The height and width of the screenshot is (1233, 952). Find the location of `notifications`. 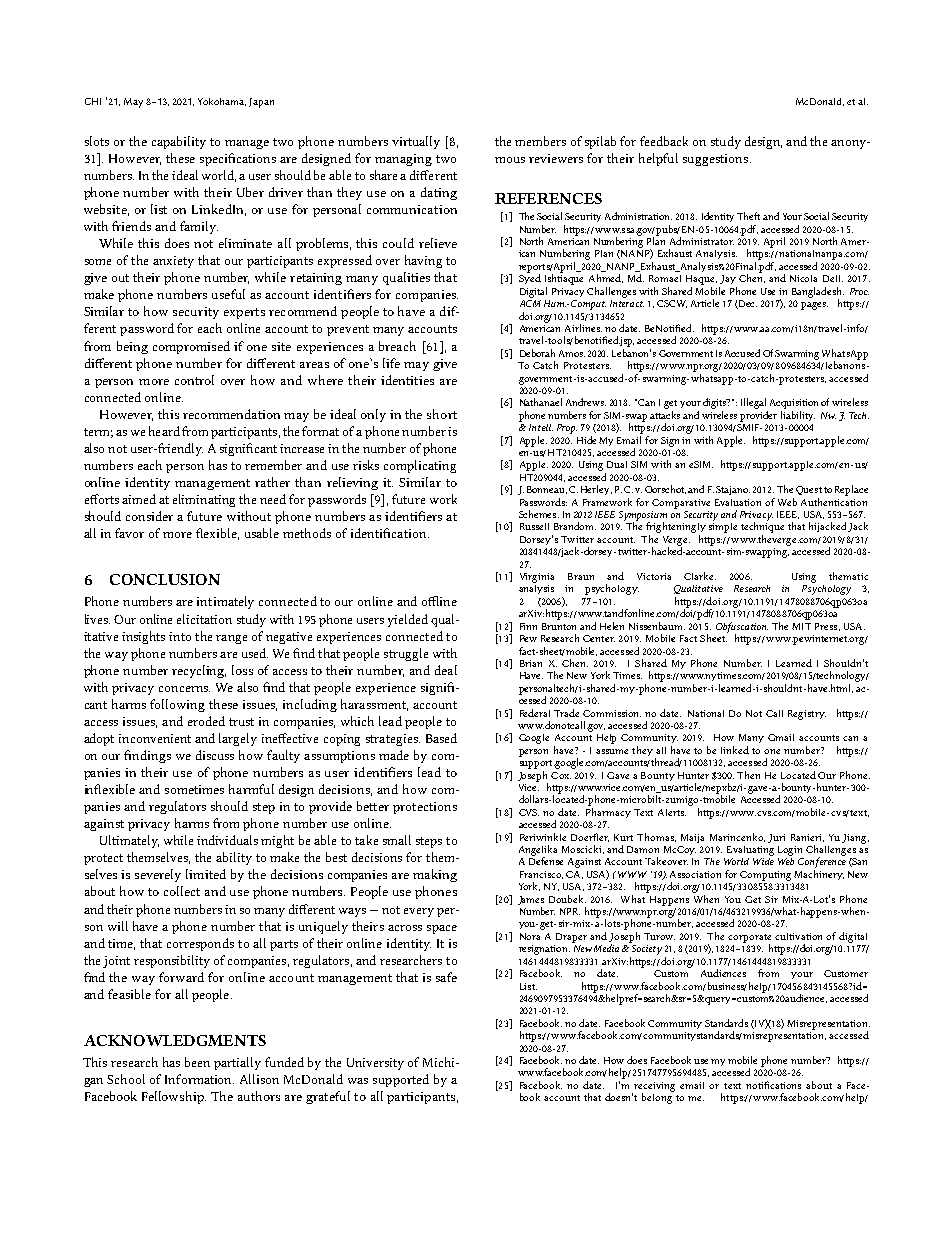

notifications is located at coordinates (773, 1085).
